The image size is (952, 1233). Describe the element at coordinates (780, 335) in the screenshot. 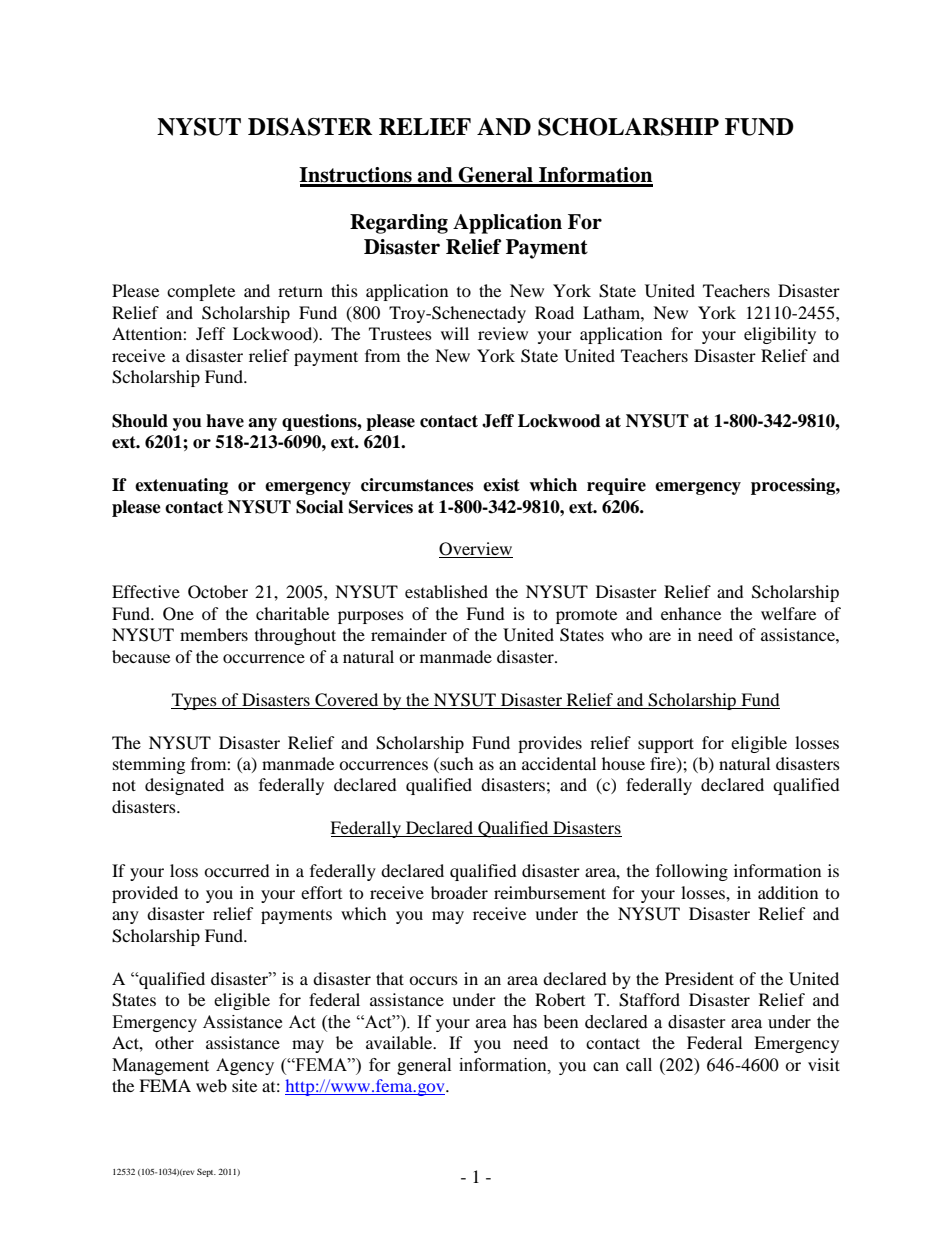

I see `eligibility` at that location.
